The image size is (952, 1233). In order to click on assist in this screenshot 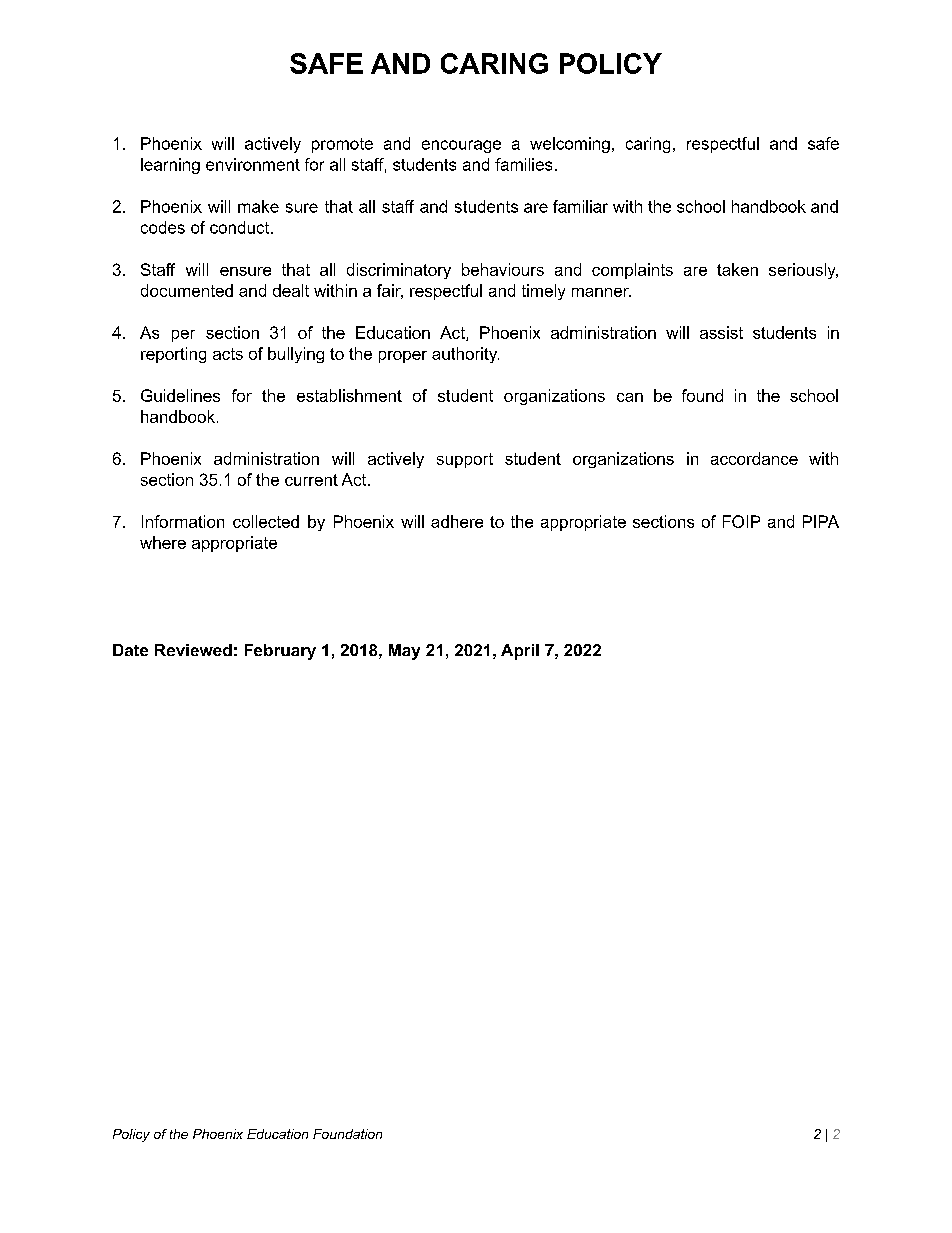, I will do `click(721, 332)`.
